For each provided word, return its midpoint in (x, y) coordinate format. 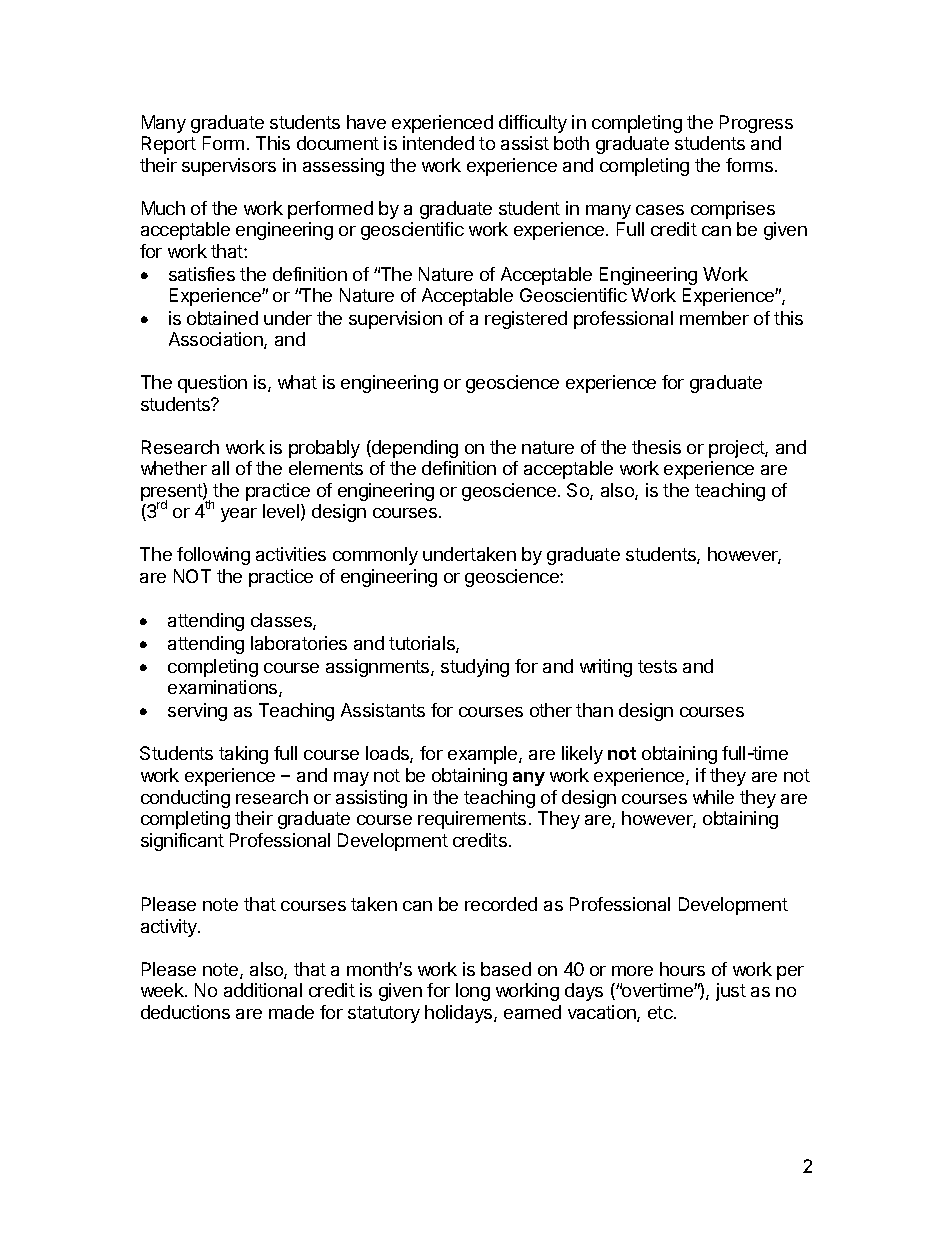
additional (263, 990)
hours (682, 969)
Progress (756, 124)
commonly (375, 556)
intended (438, 143)
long (473, 992)
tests (657, 666)
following (213, 556)
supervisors (229, 167)
